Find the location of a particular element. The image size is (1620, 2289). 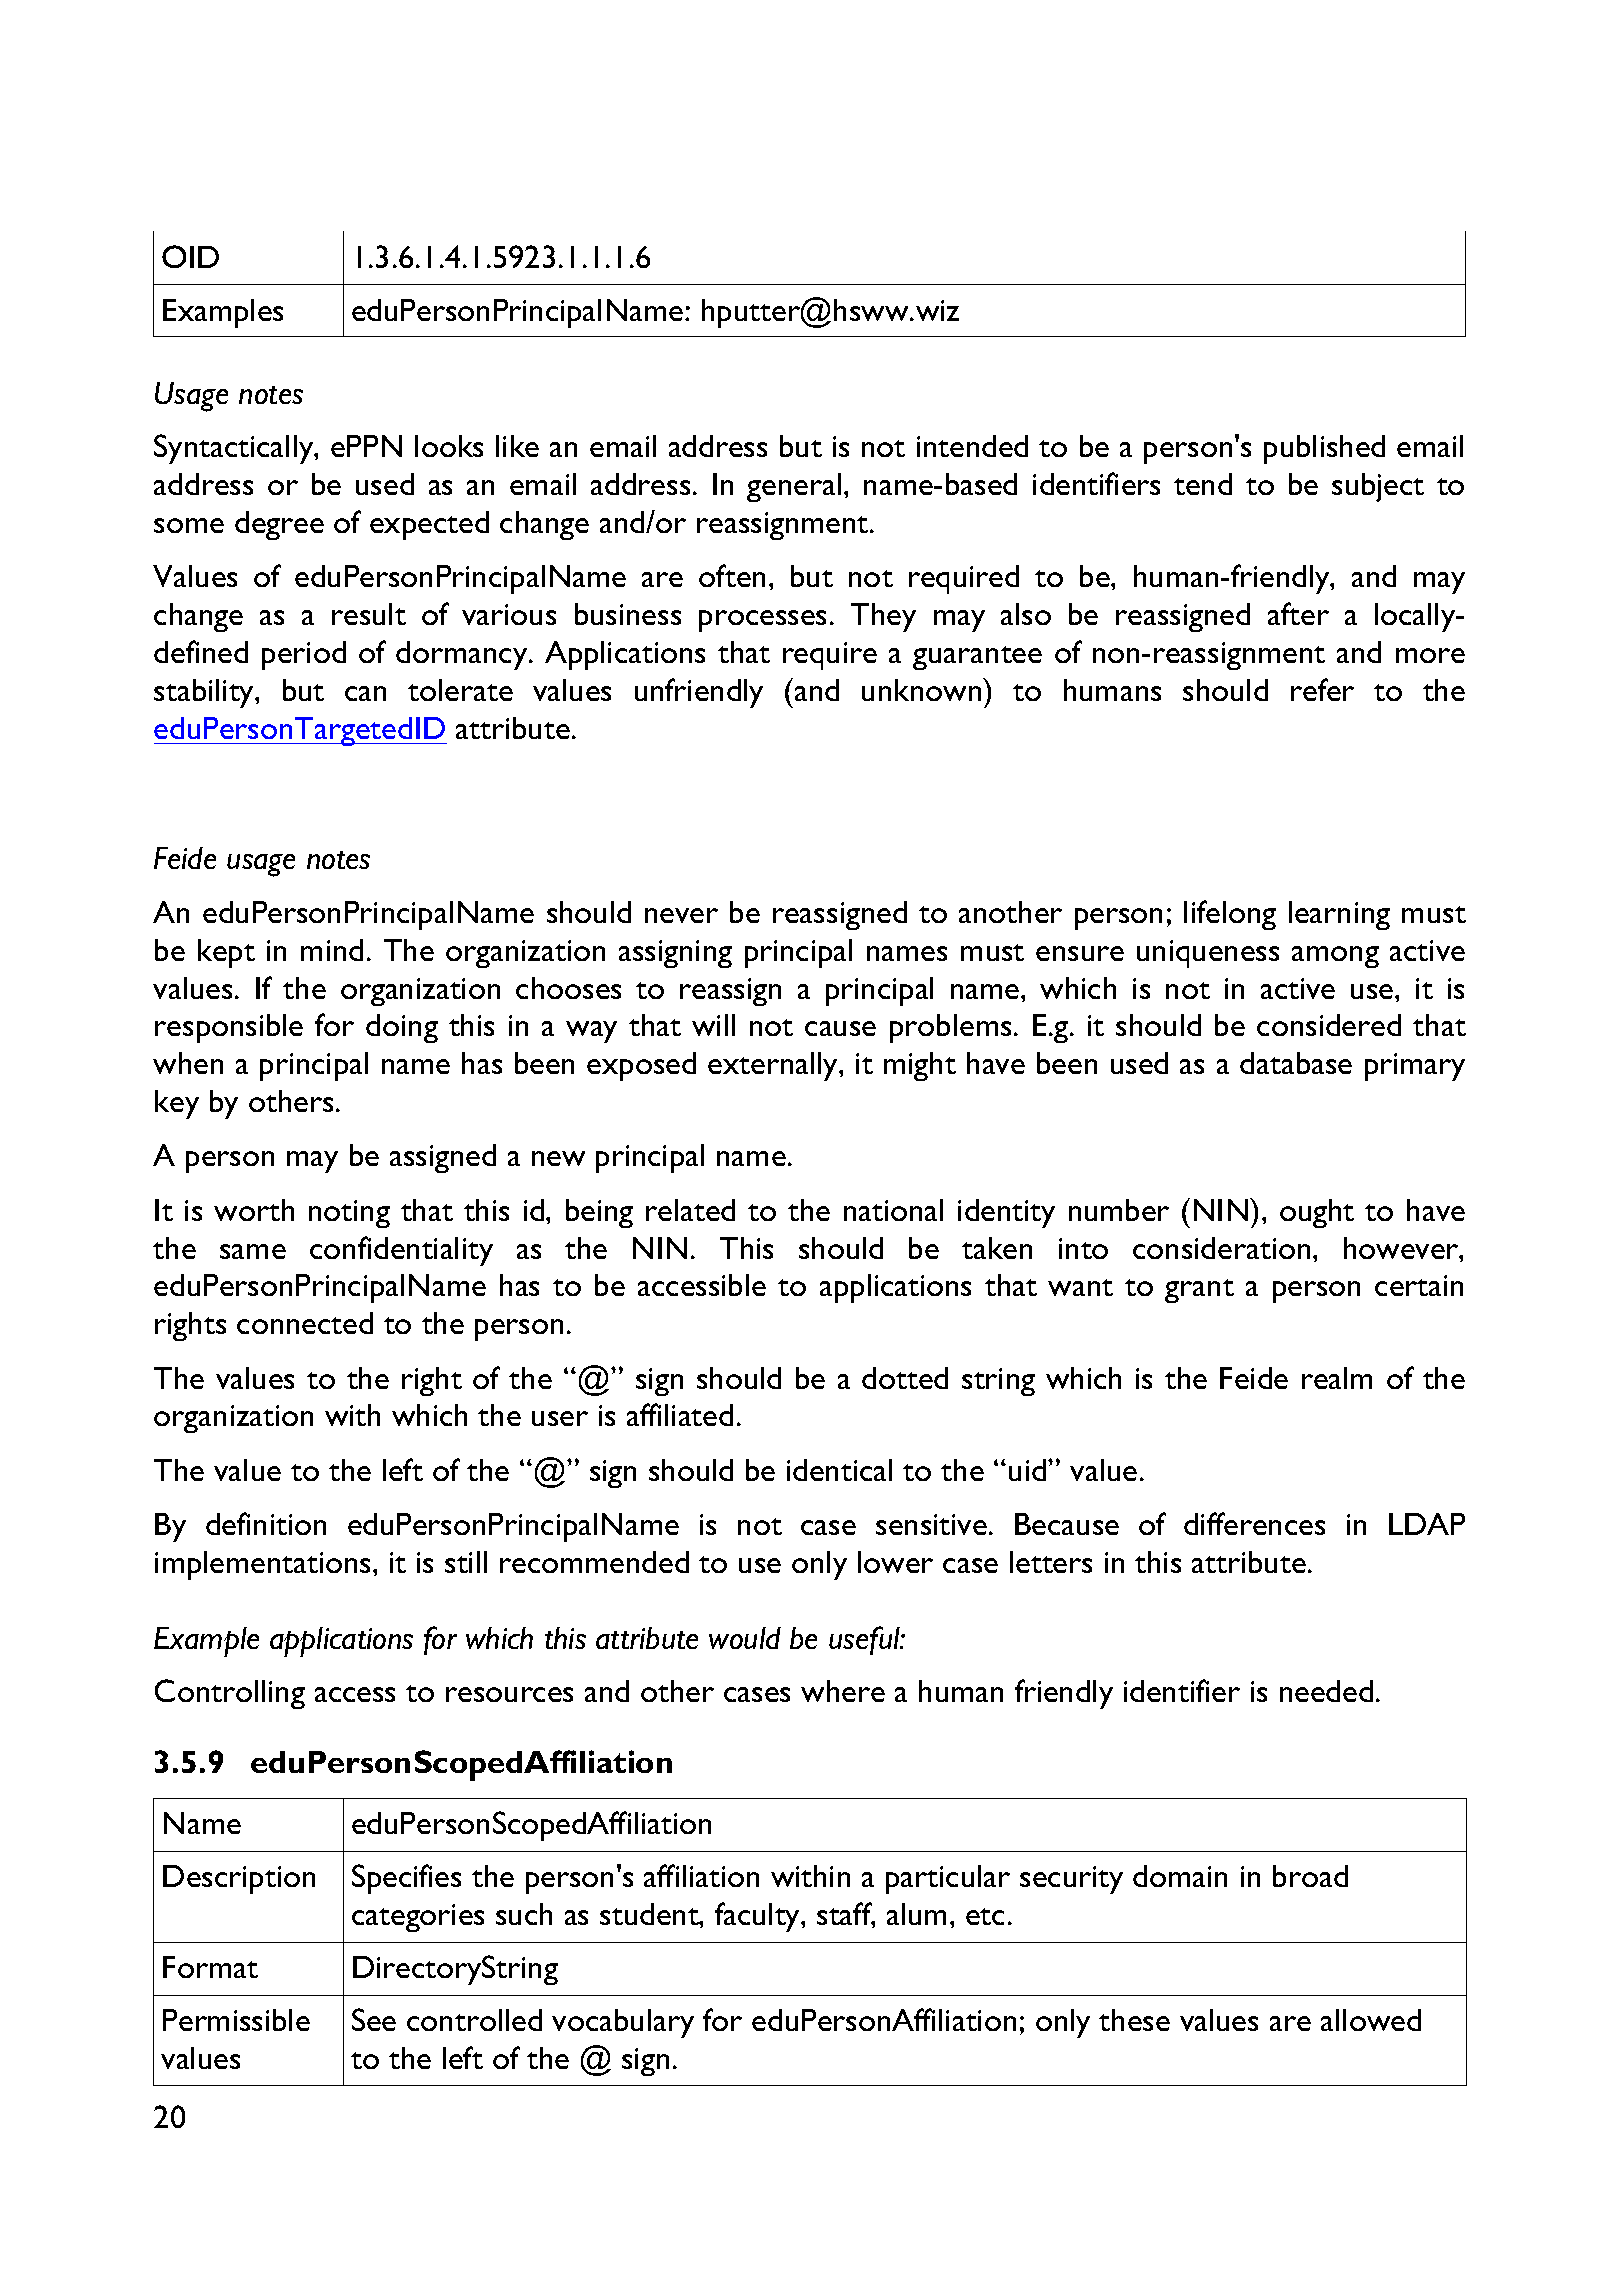

See is located at coordinates (374, 2019).
